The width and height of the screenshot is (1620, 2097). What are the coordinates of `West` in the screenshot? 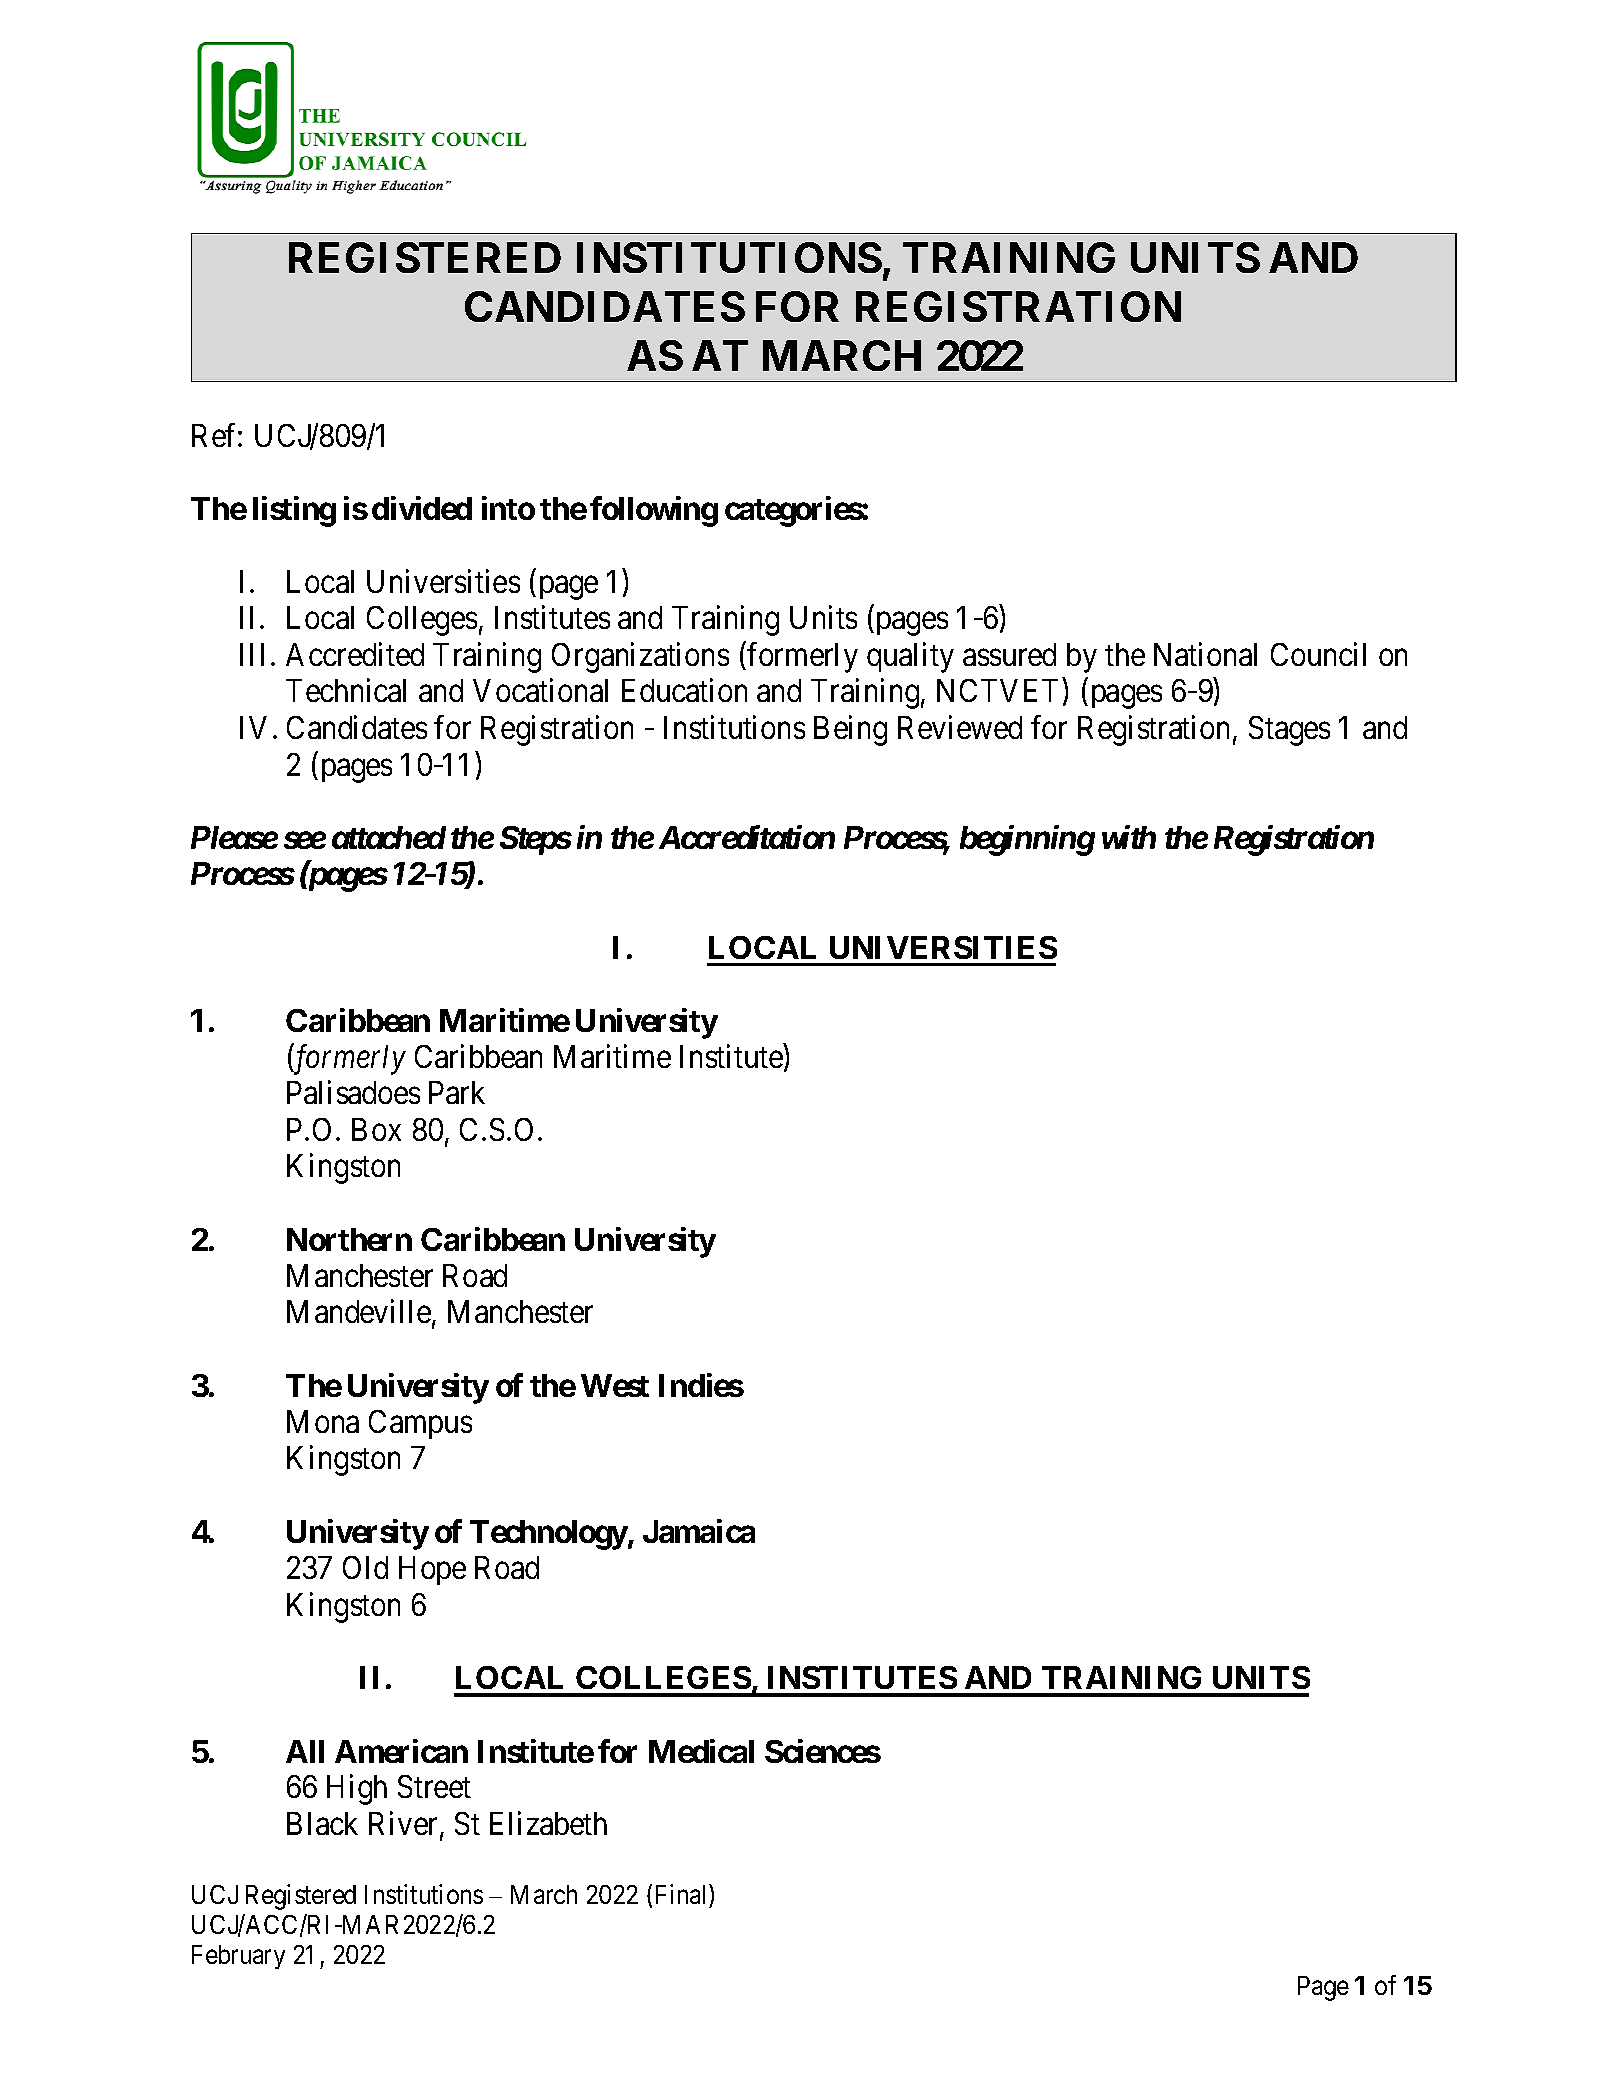 It's located at (615, 1385).
